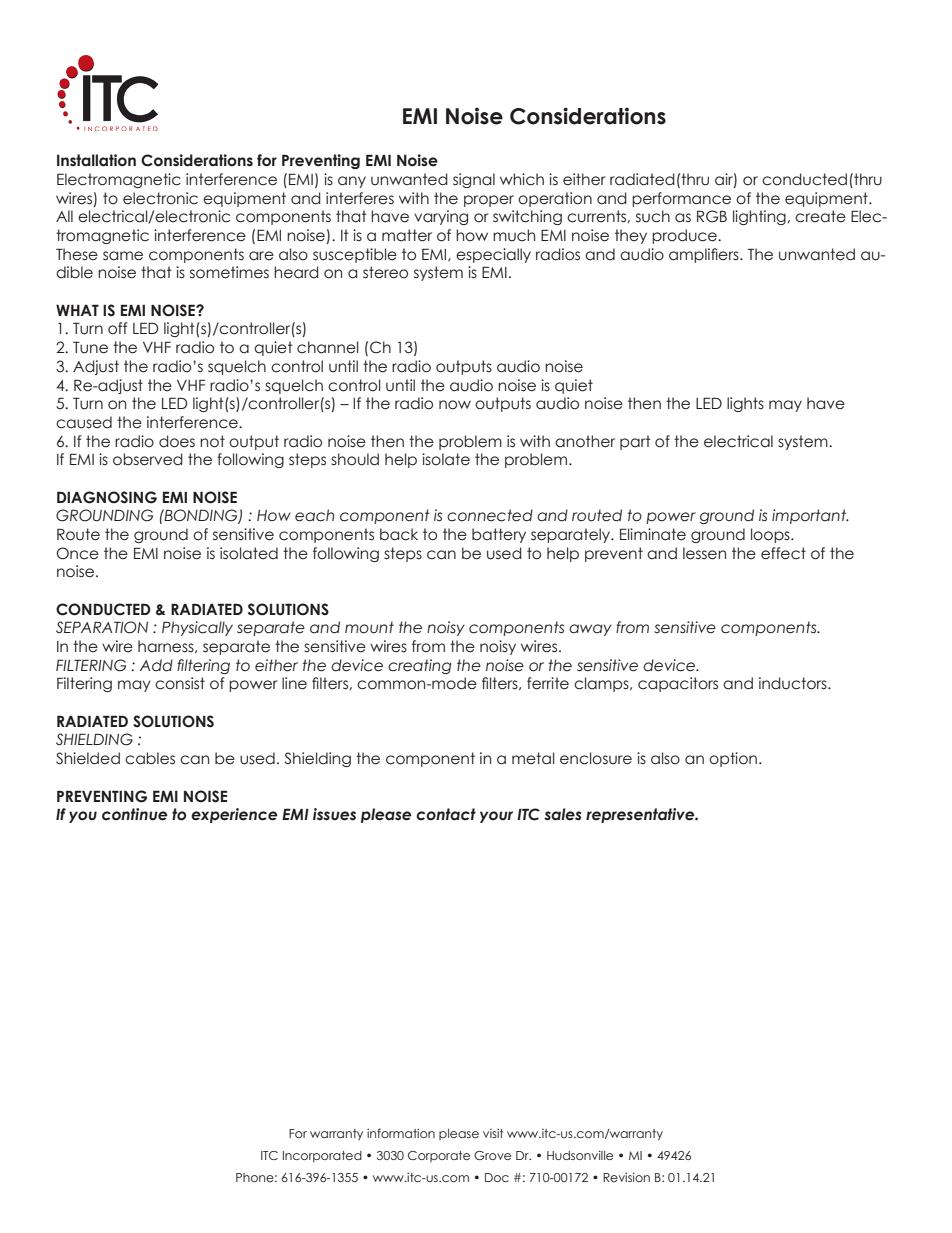 The width and height of the screenshot is (952, 1233). I want to click on creating, so click(419, 666).
